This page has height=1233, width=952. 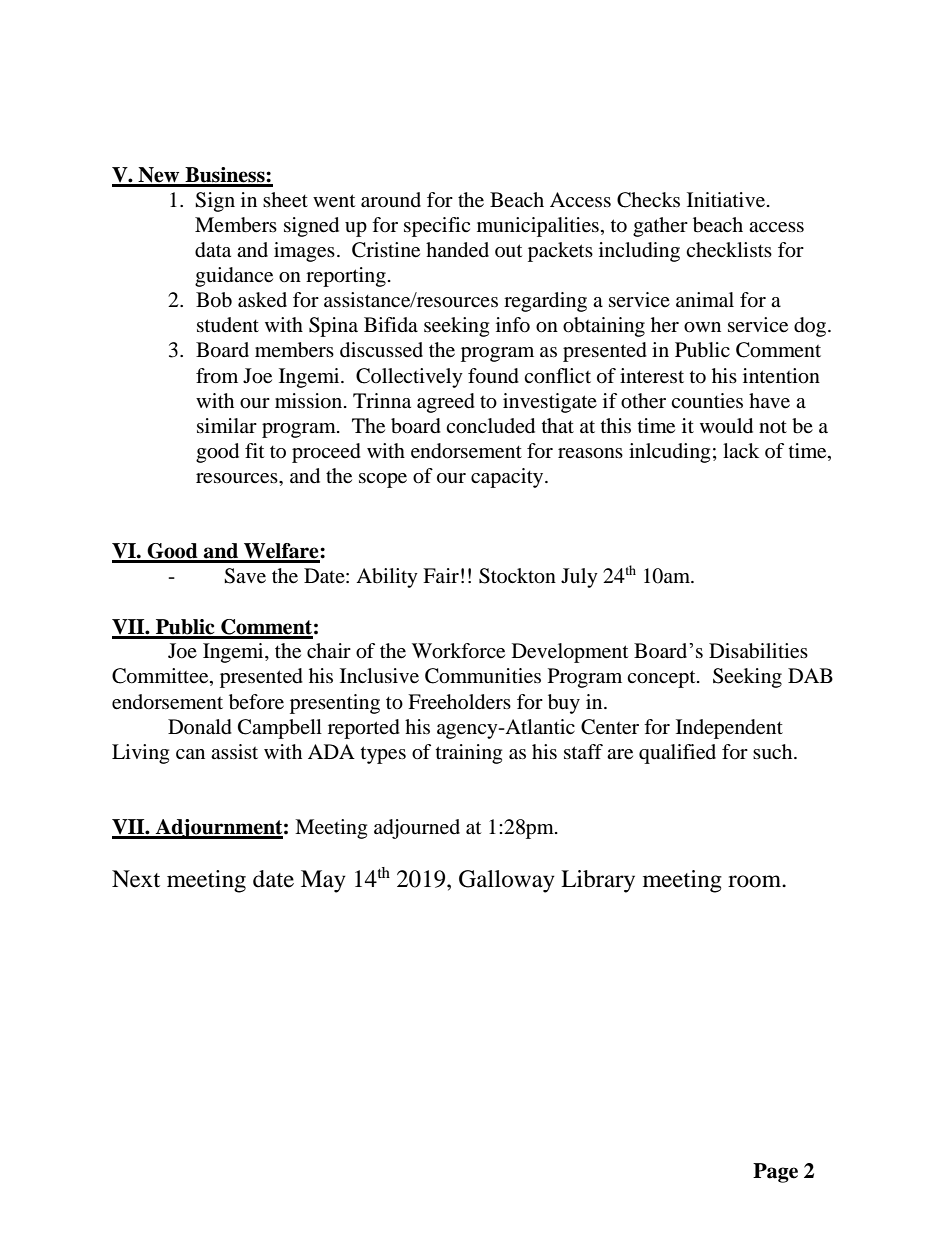 I want to click on Next, so click(x=136, y=879).
